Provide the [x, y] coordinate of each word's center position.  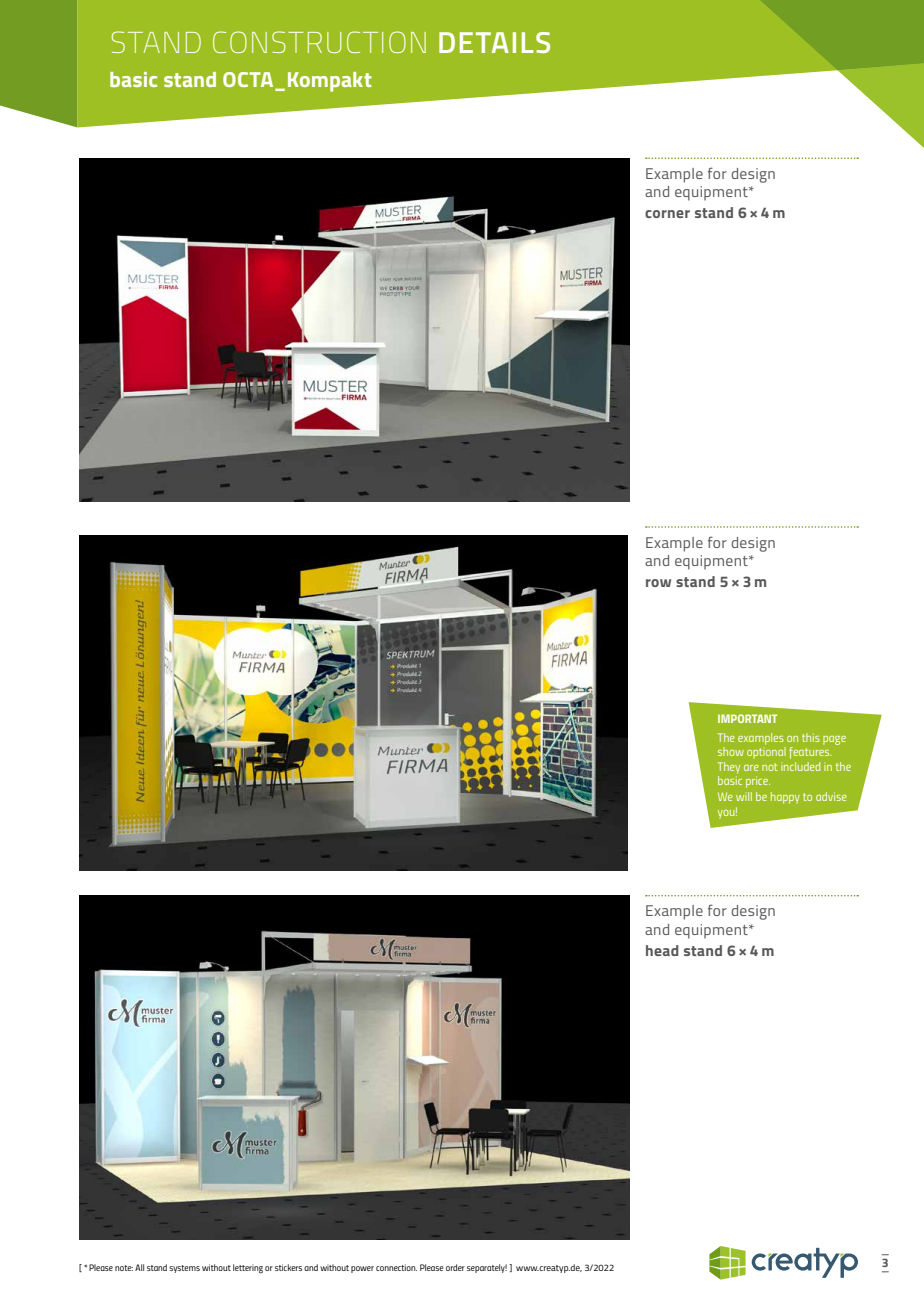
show [731, 751]
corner [667, 214]
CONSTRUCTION [319, 42]
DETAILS [494, 42]
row [658, 583]
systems [184, 1269]
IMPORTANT [747, 718]
